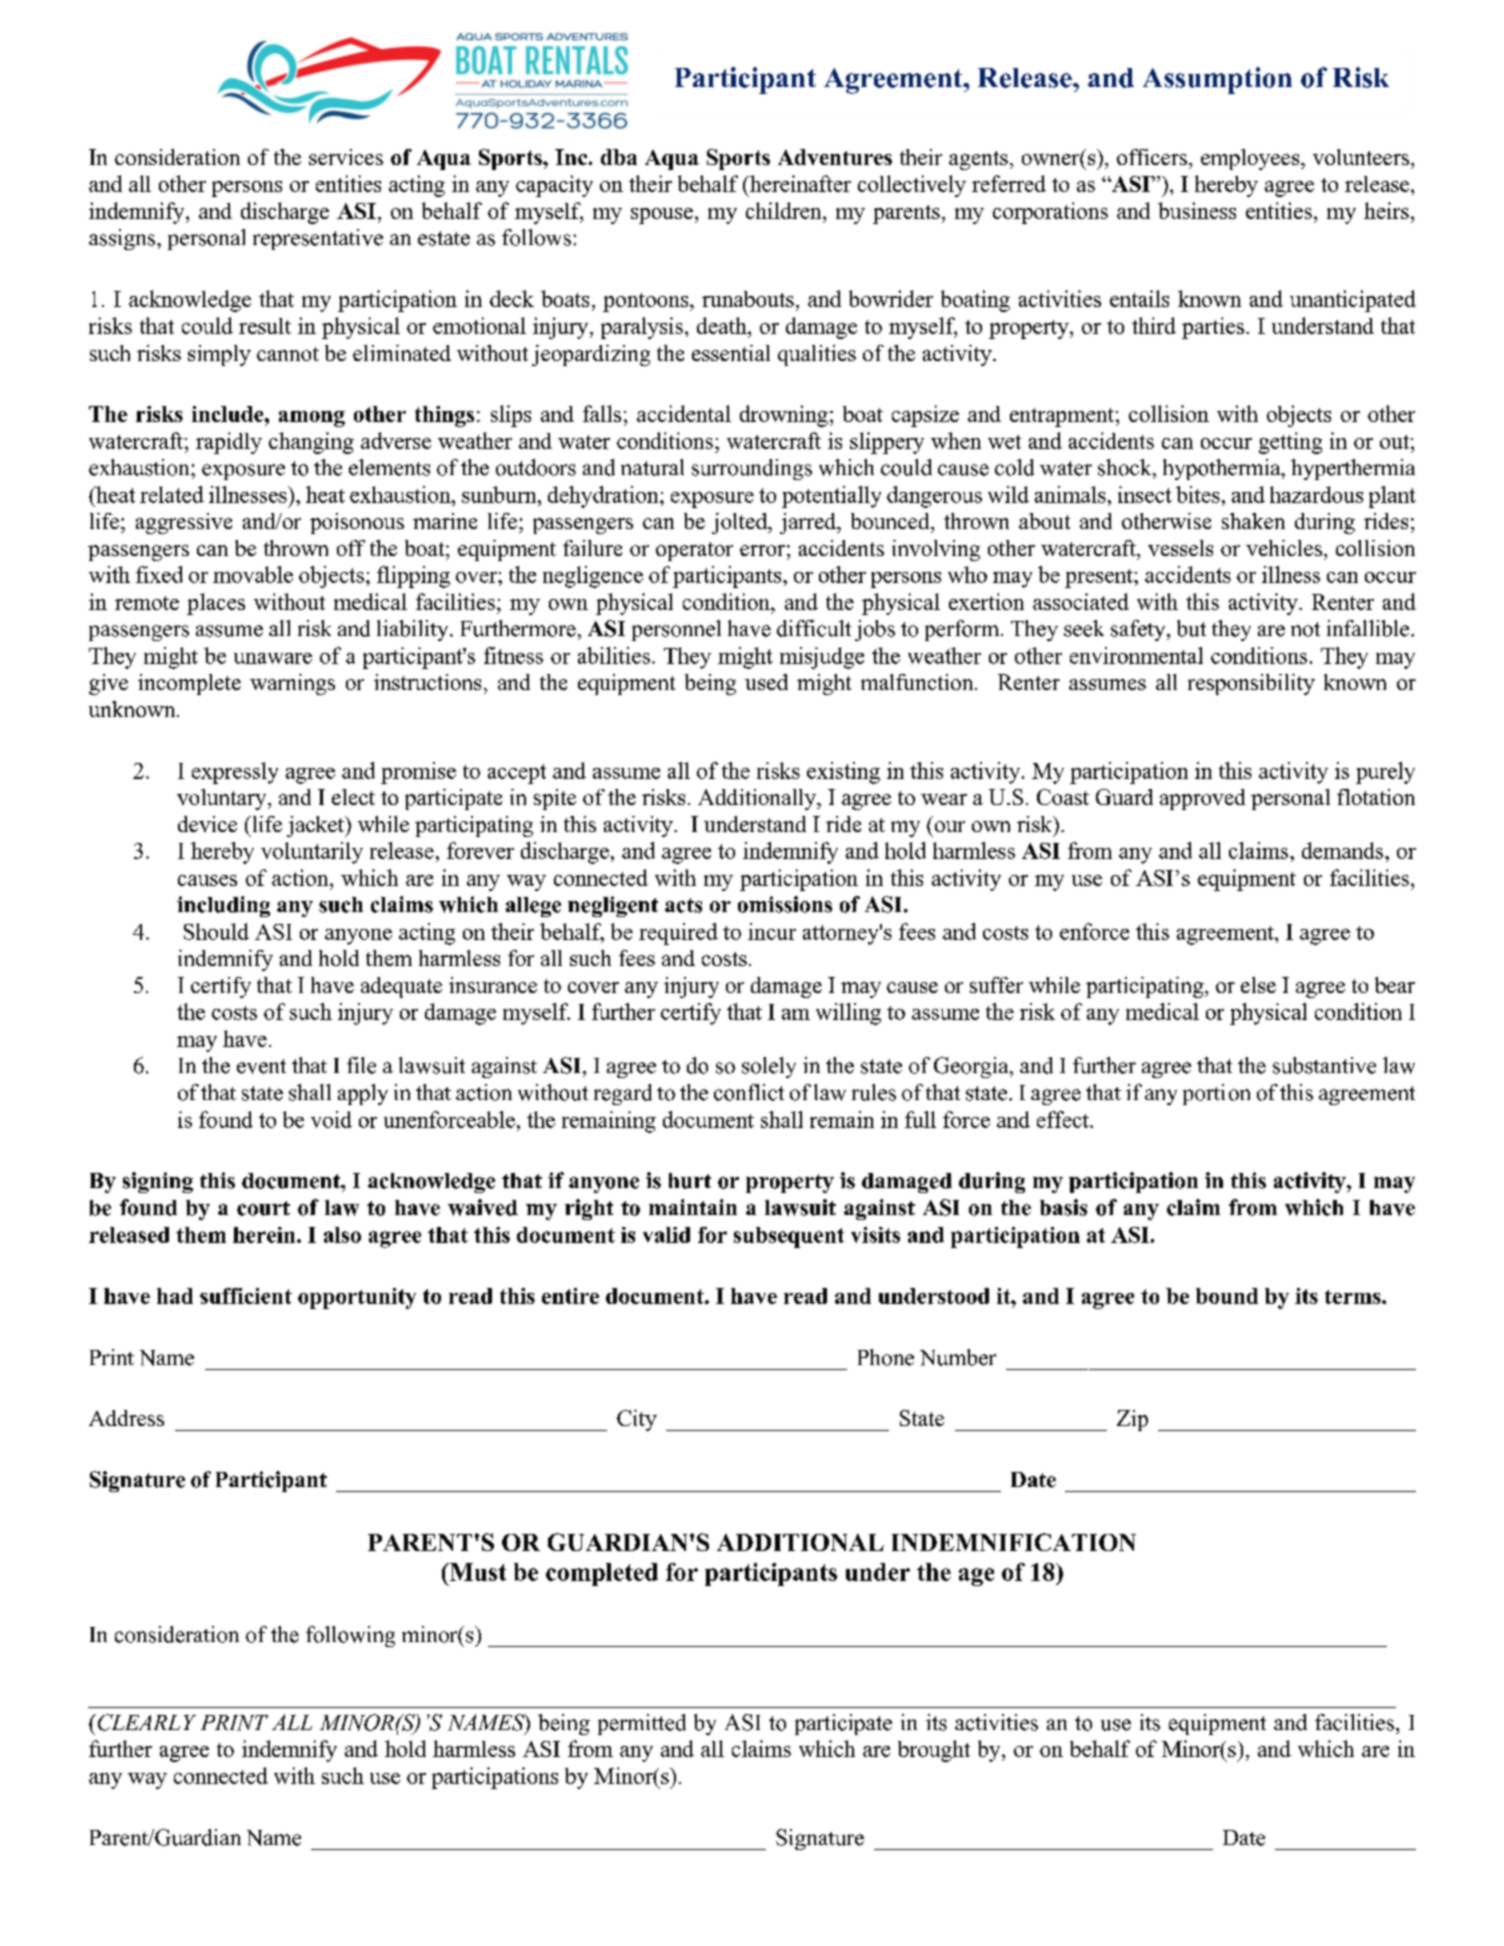 The image size is (1504, 1946). Describe the element at coordinates (934, 1751) in the page. I see `brought` at that location.
